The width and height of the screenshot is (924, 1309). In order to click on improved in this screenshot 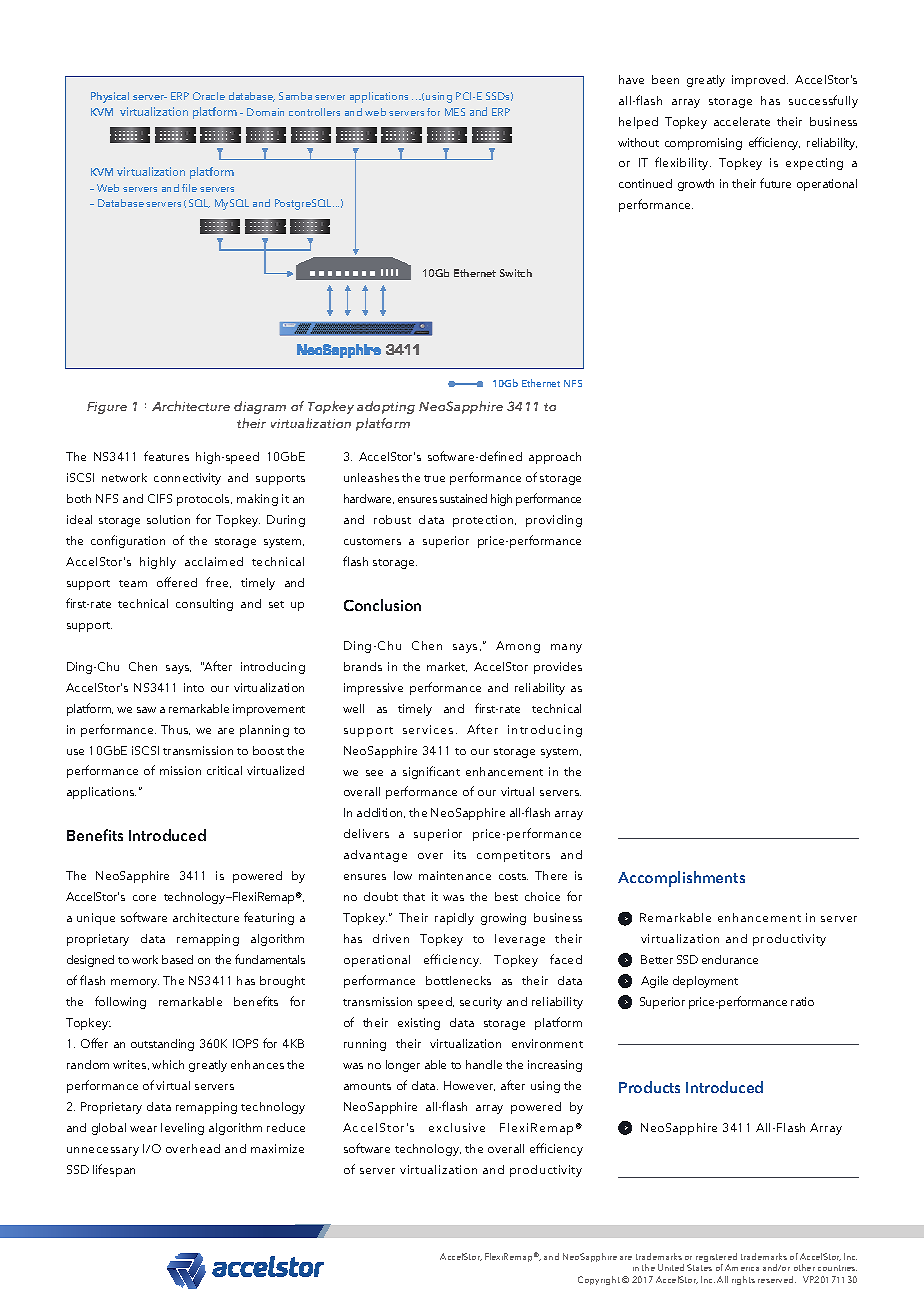, I will do `click(760, 81)`.
